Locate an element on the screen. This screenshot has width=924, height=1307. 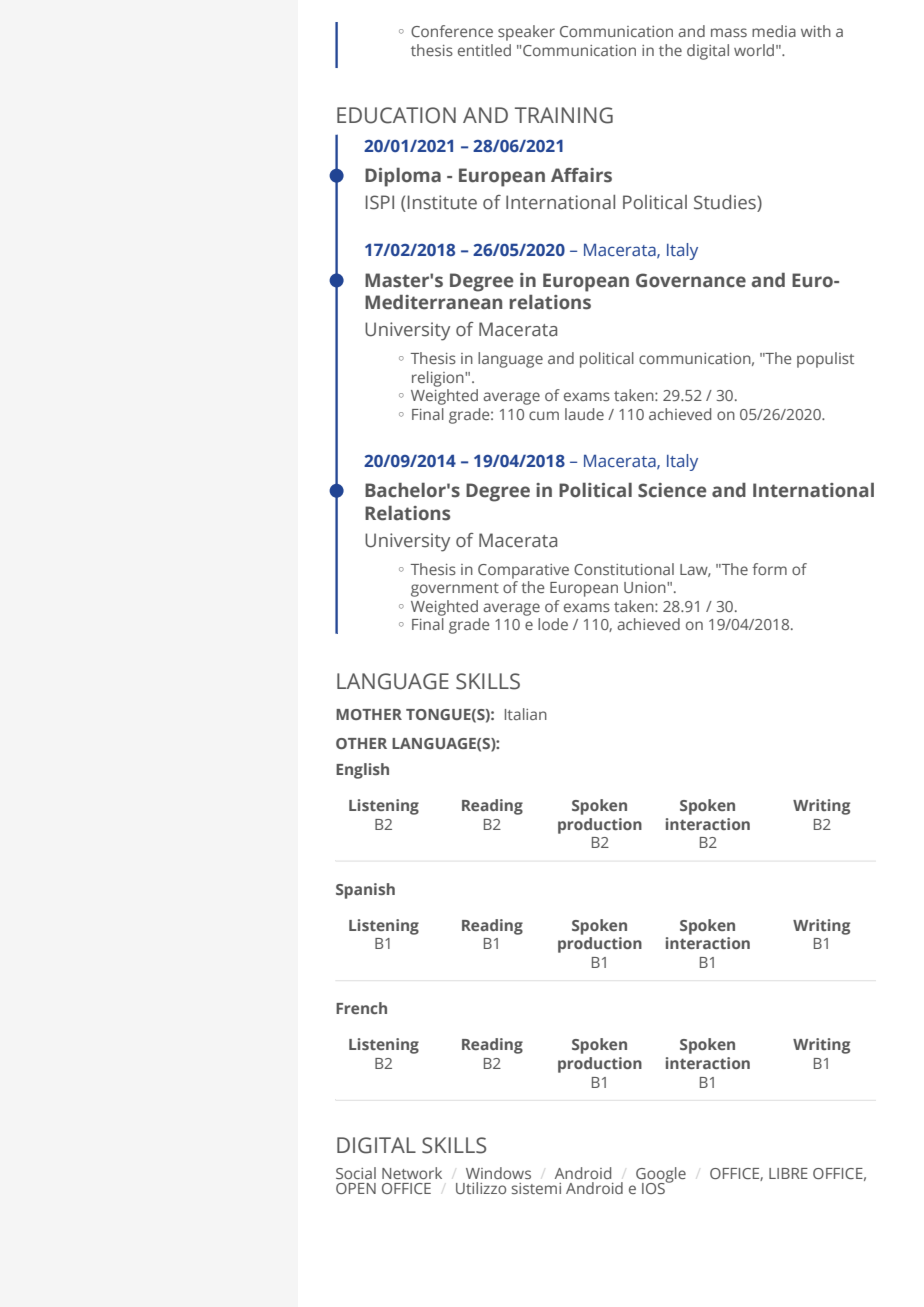
LIBRE is located at coordinates (788, 1173).
